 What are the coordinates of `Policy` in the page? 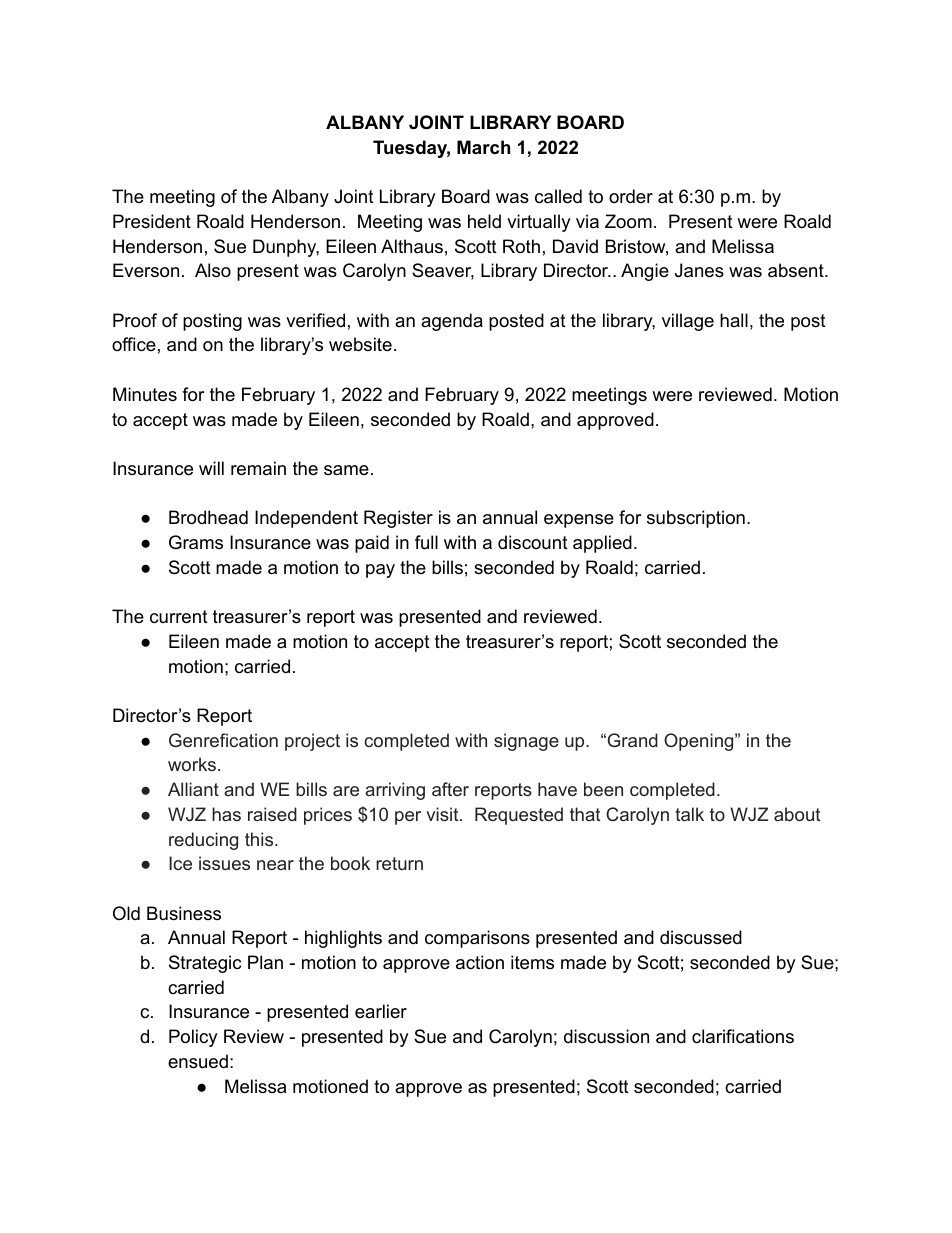 It's located at (193, 1038).
